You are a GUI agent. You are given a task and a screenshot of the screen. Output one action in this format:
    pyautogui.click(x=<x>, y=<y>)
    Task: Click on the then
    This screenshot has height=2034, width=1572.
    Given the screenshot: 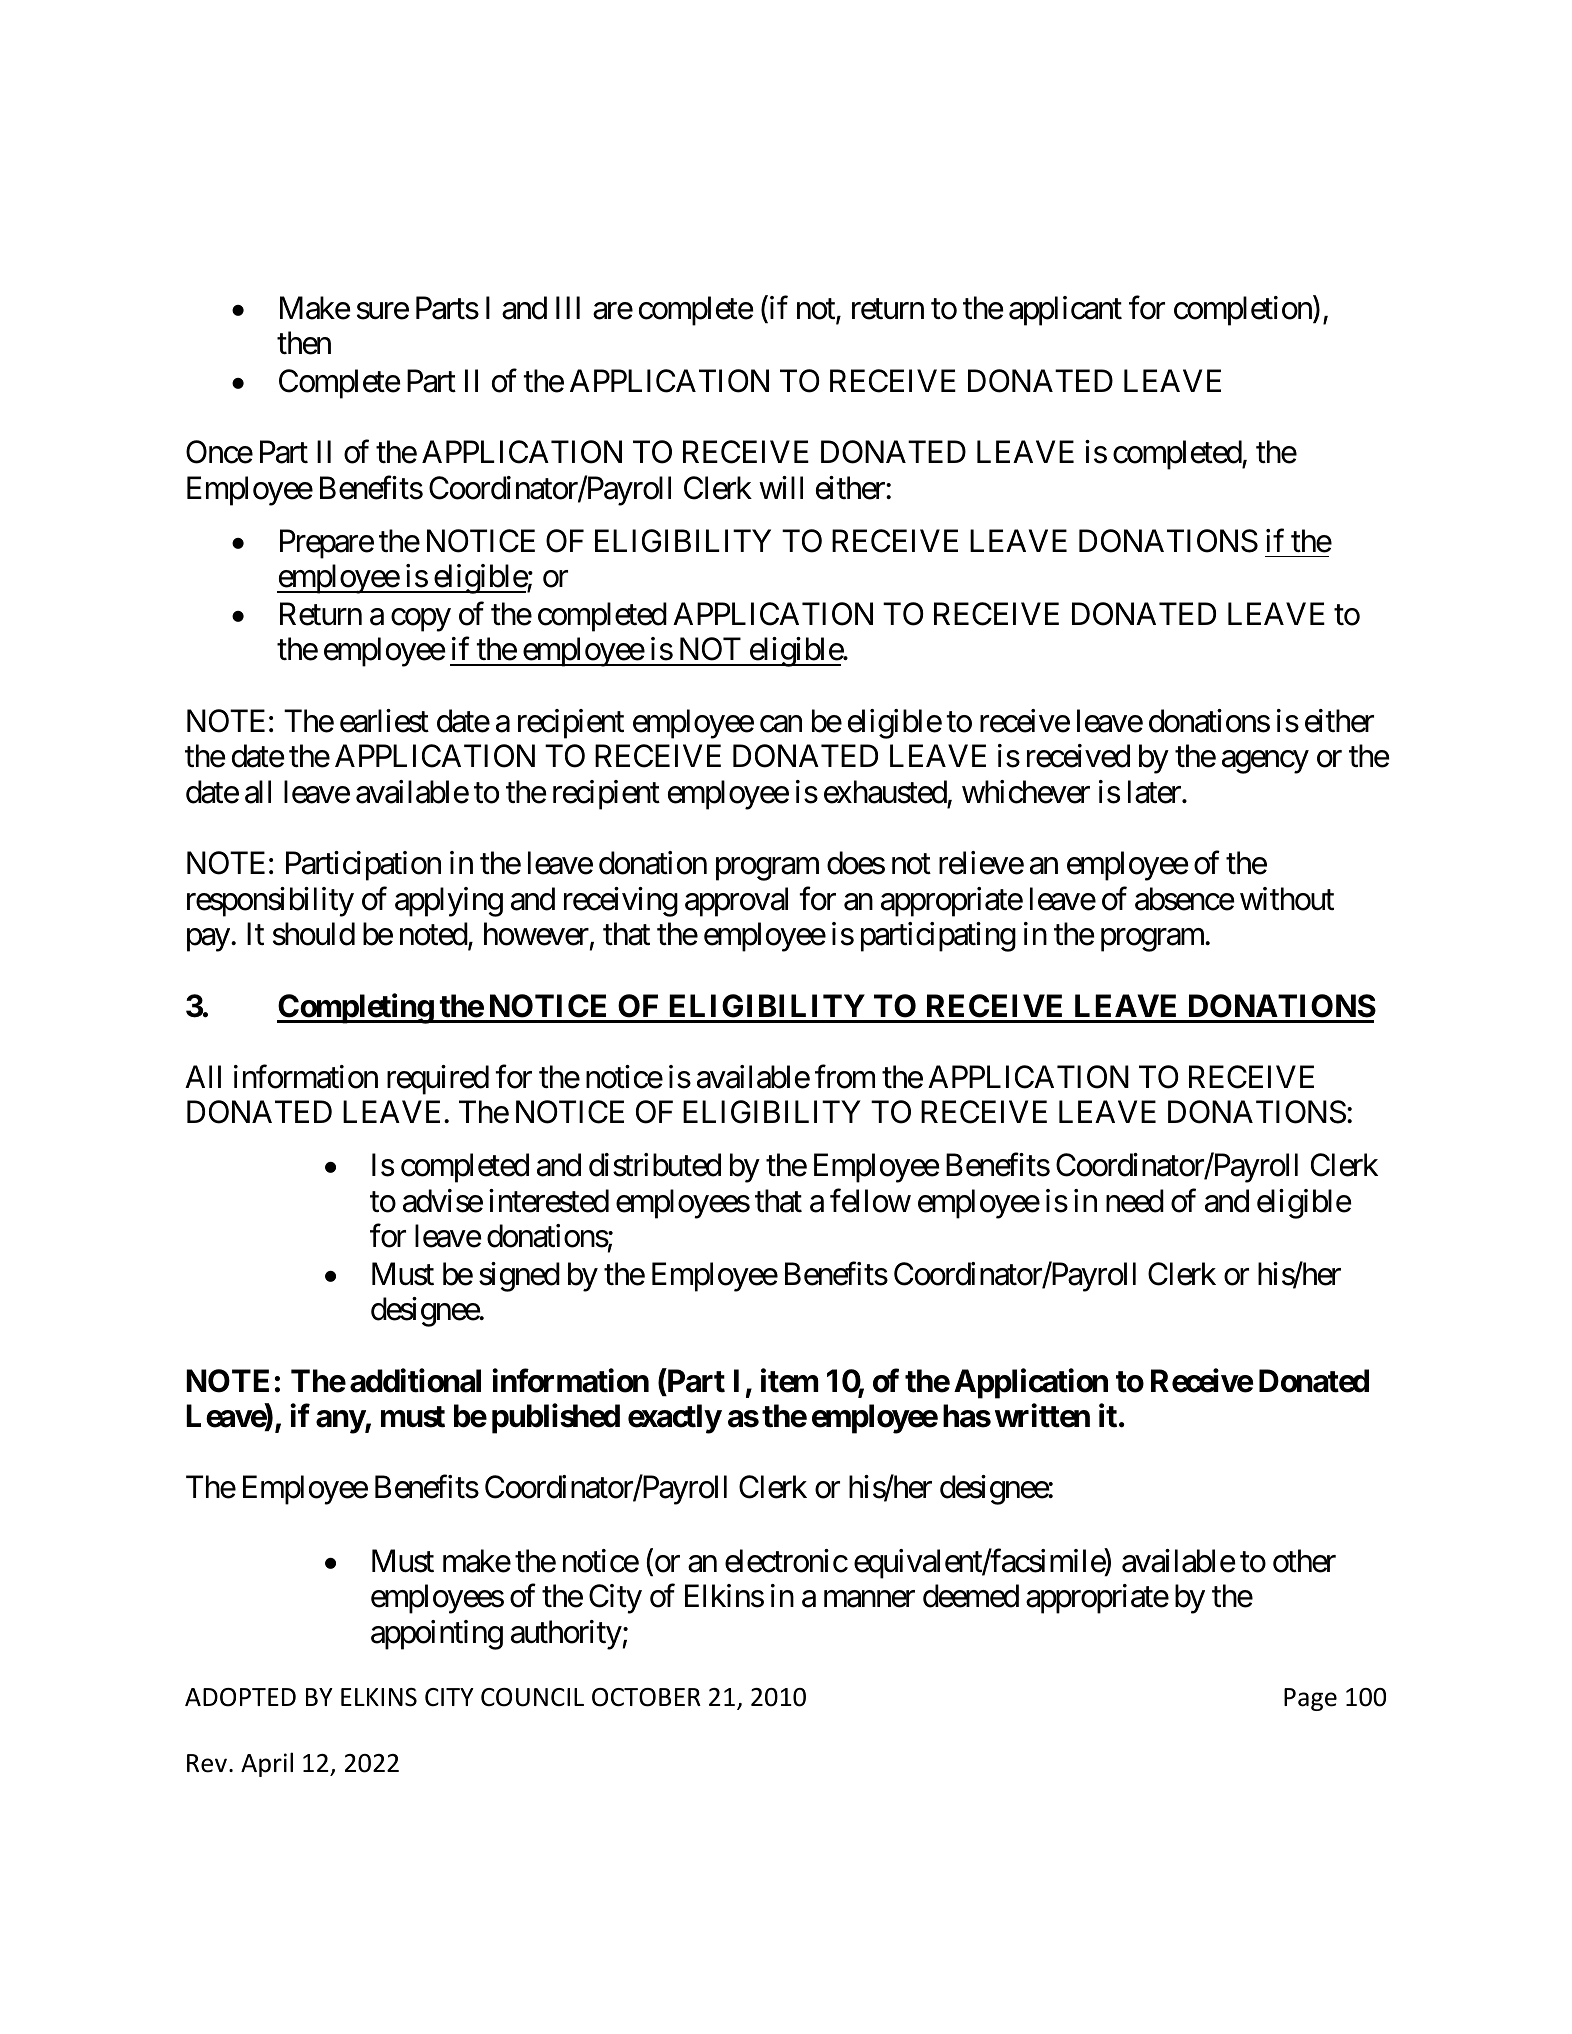 What is the action you would take?
    pyautogui.click(x=304, y=343)
